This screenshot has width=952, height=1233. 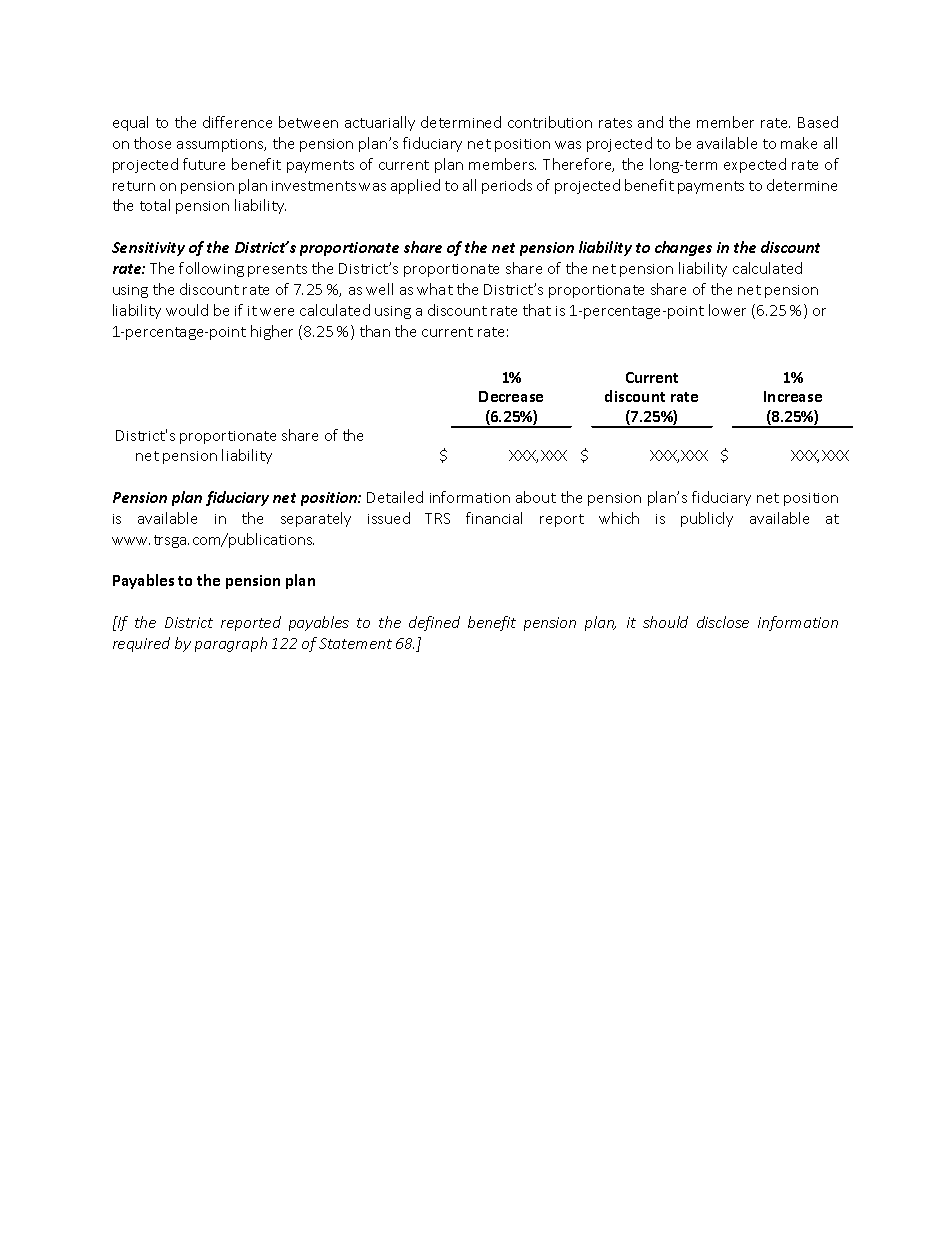 What do you see at coordinates (799, 143) in the screenshot?
I see `make` at bounding box center [799, 143].
